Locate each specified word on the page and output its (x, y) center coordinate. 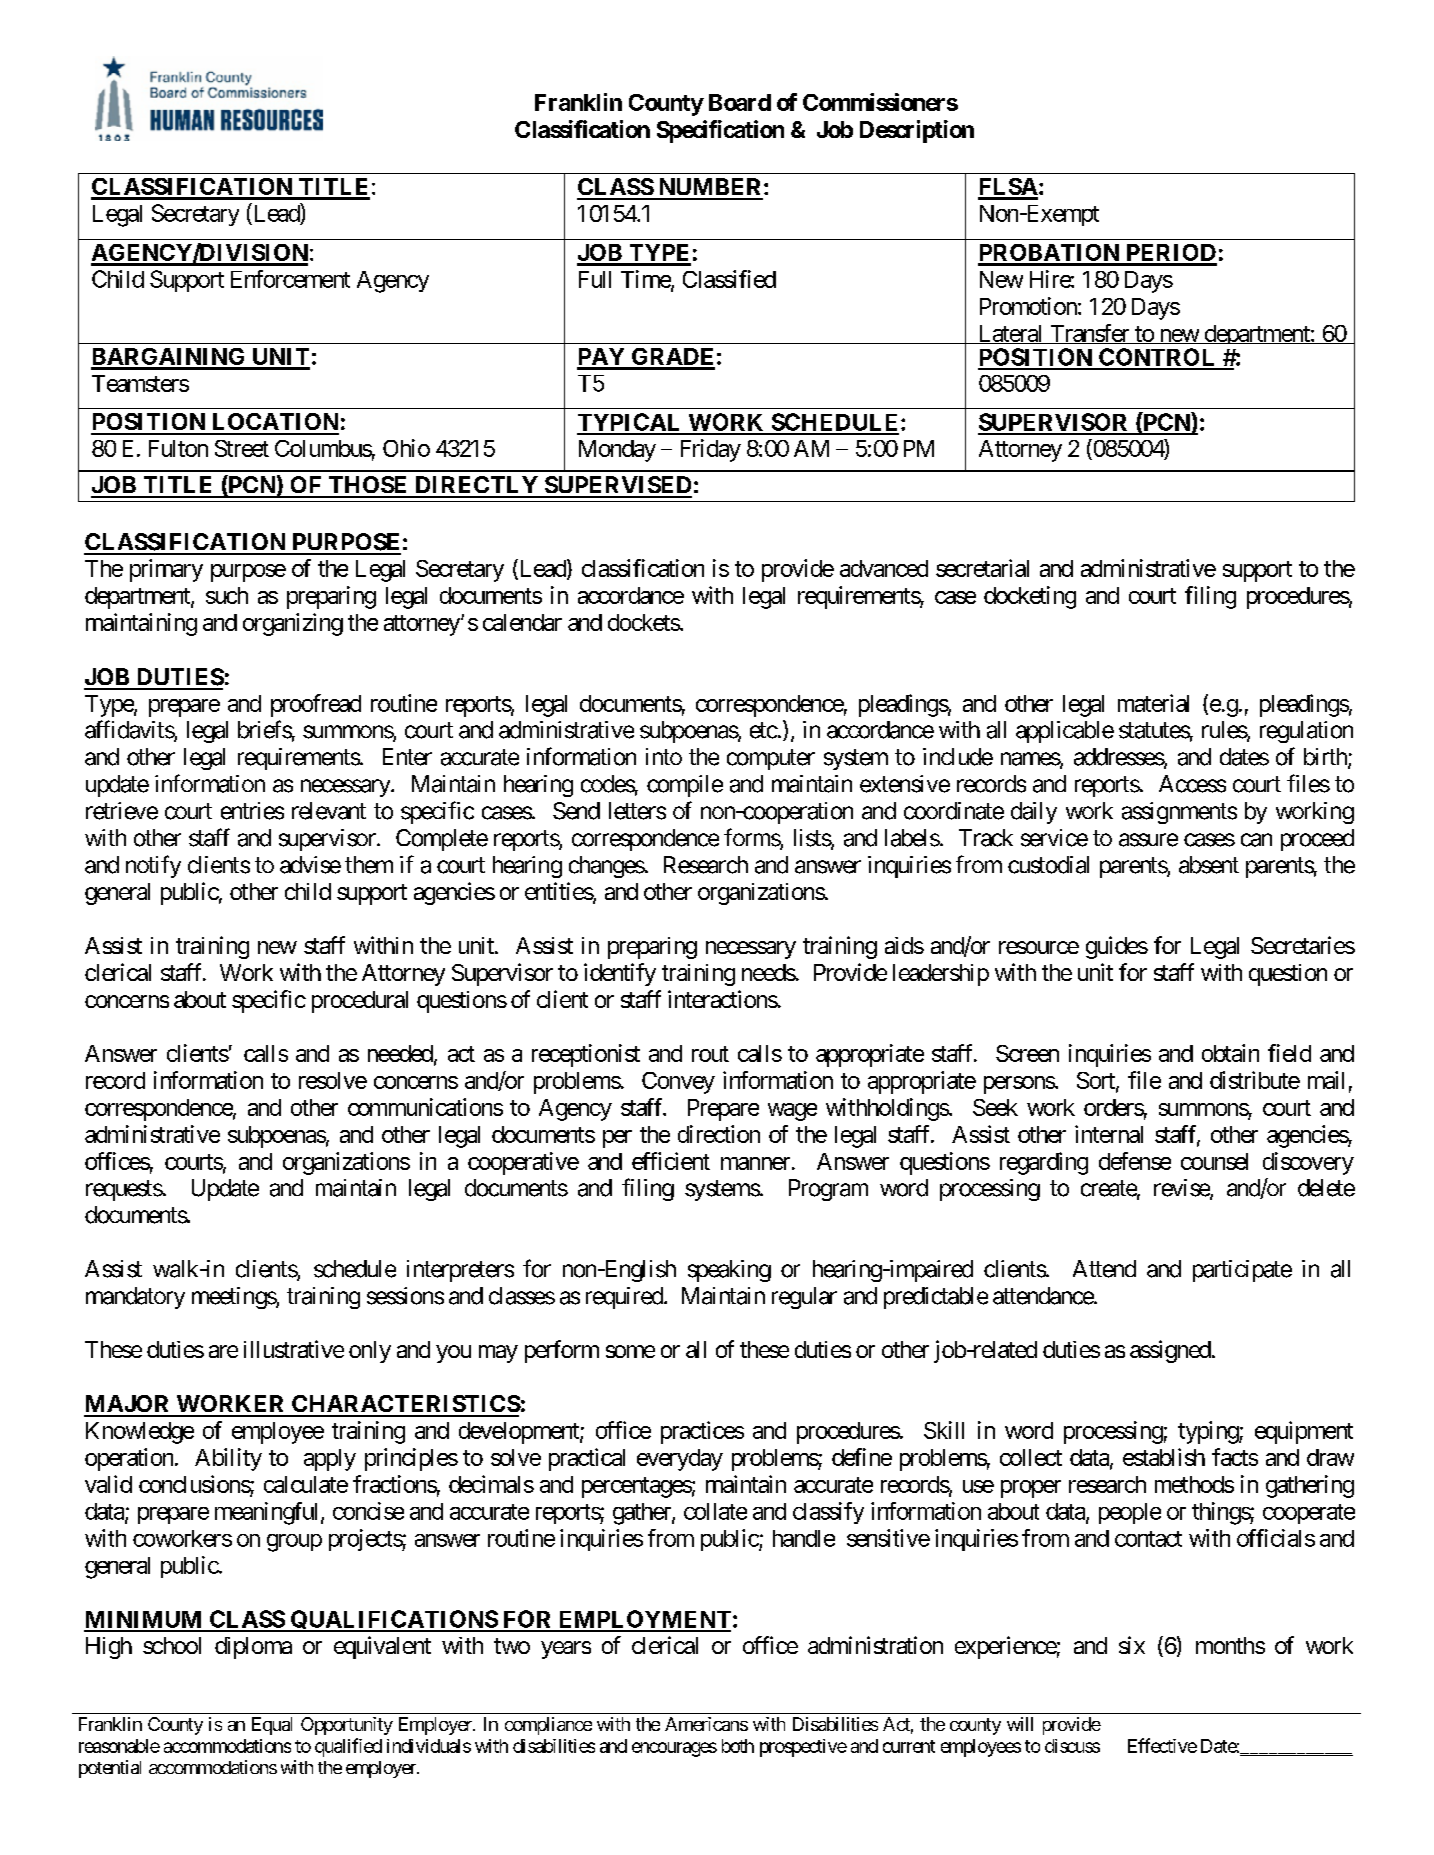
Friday (711, 450)
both (738, 1746)
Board (740, 102)
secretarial (982, 568)
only (370, 1352)
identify (620, 974)
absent (1209, 865)
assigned (1170, 1351)
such (227, 595)
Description (917, 131)
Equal (272, 1726)
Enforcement (290, 279)
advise (310, 865)
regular (804, 1298)
